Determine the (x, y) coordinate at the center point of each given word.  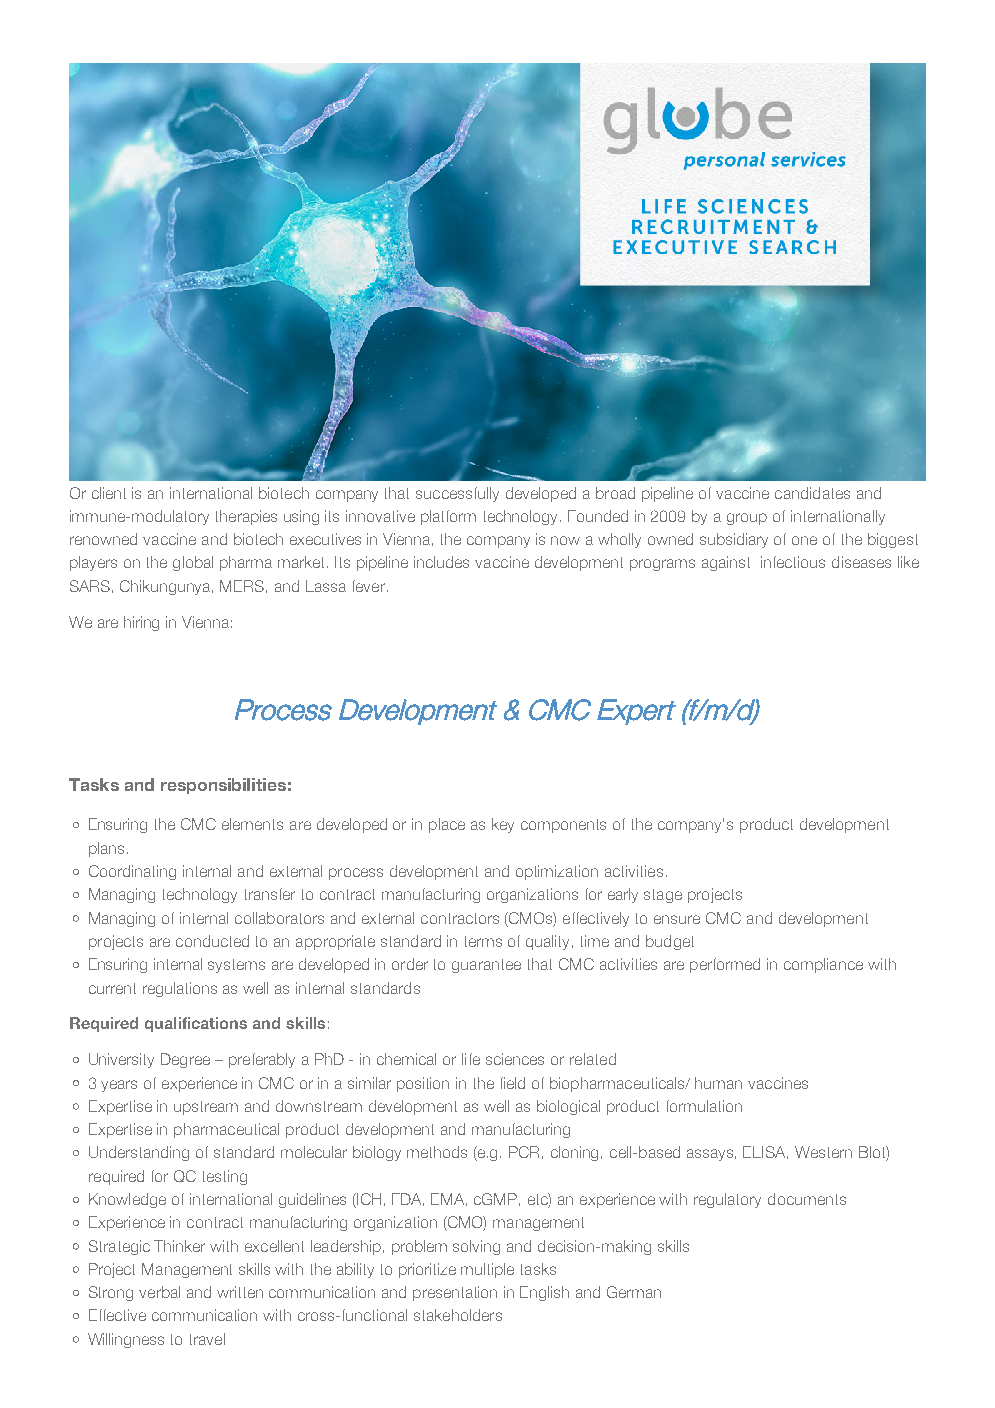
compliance (823, 965)
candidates (812, 493)
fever (369, 586)
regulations (180, 989)
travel (207, 1339)
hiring (141, 623)
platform (448, 517)
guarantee (486, 966)
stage (663, 896)
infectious (793, 562)
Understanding (139, 1153)
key (503, 825)
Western (823, 1152)
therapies (246, 517)
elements (252, 824)
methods (437, 1152)
